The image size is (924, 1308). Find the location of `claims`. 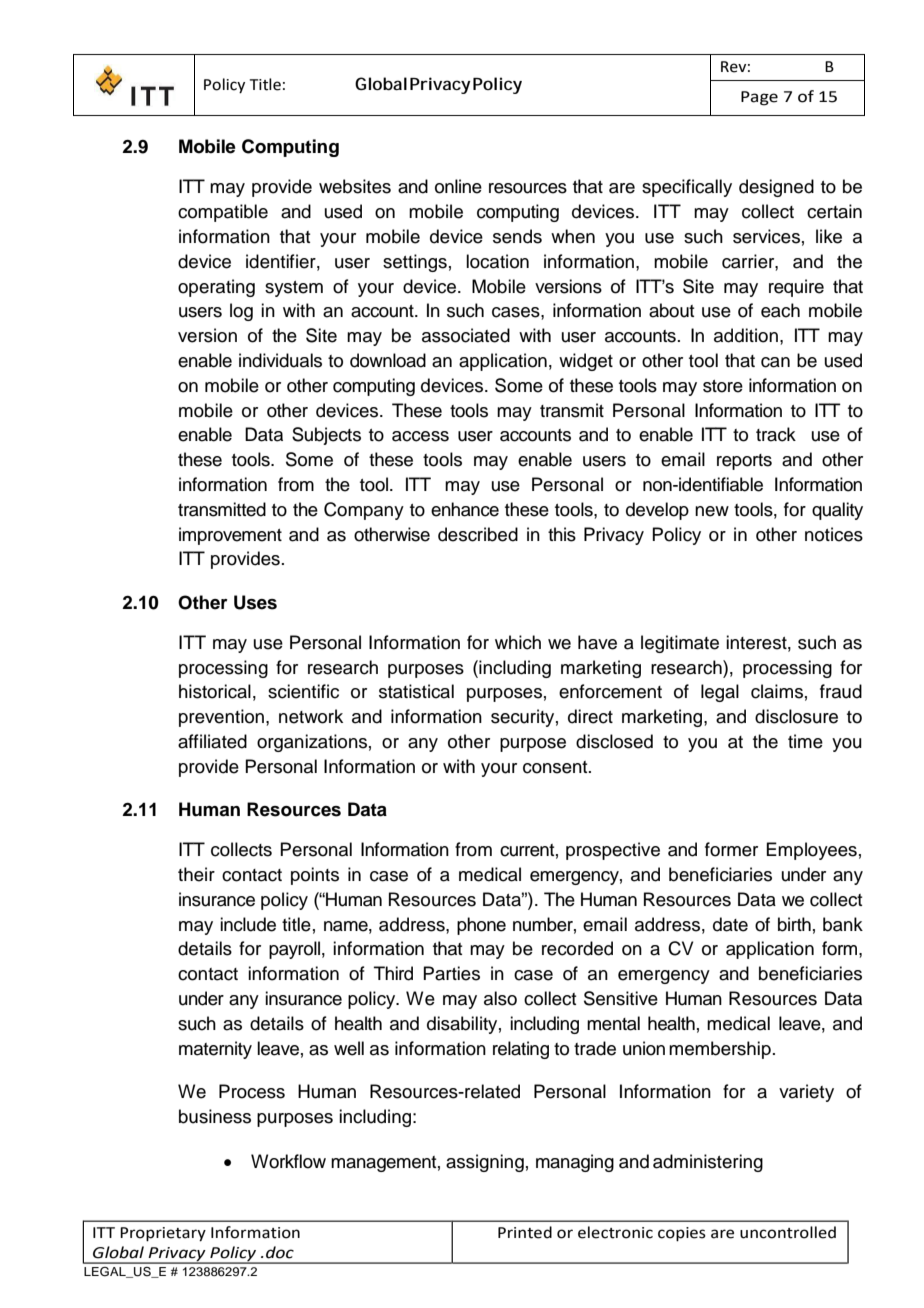

claims is located at coordinates (777, 691).
